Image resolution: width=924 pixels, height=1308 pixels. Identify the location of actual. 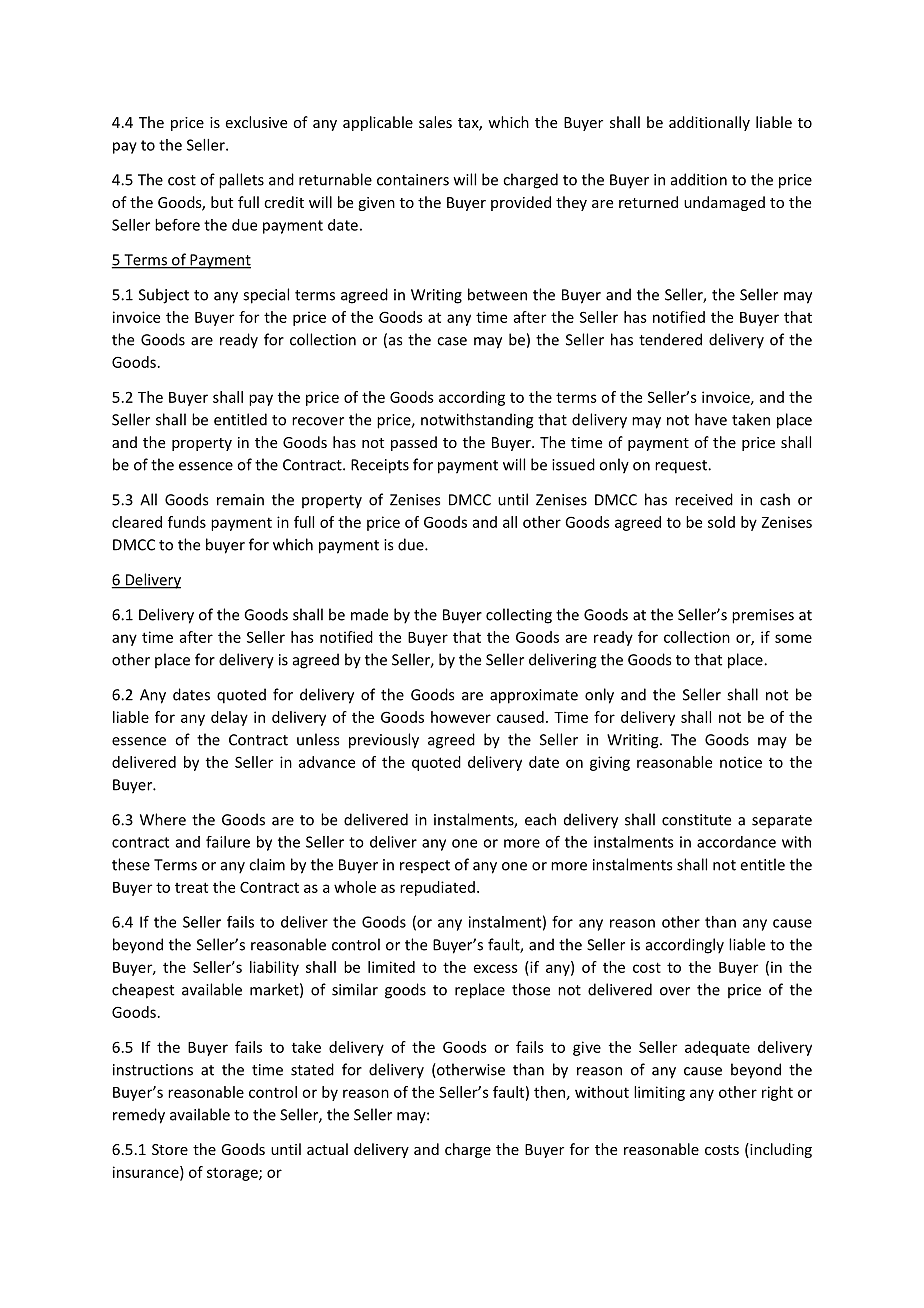
(327, 1149).
